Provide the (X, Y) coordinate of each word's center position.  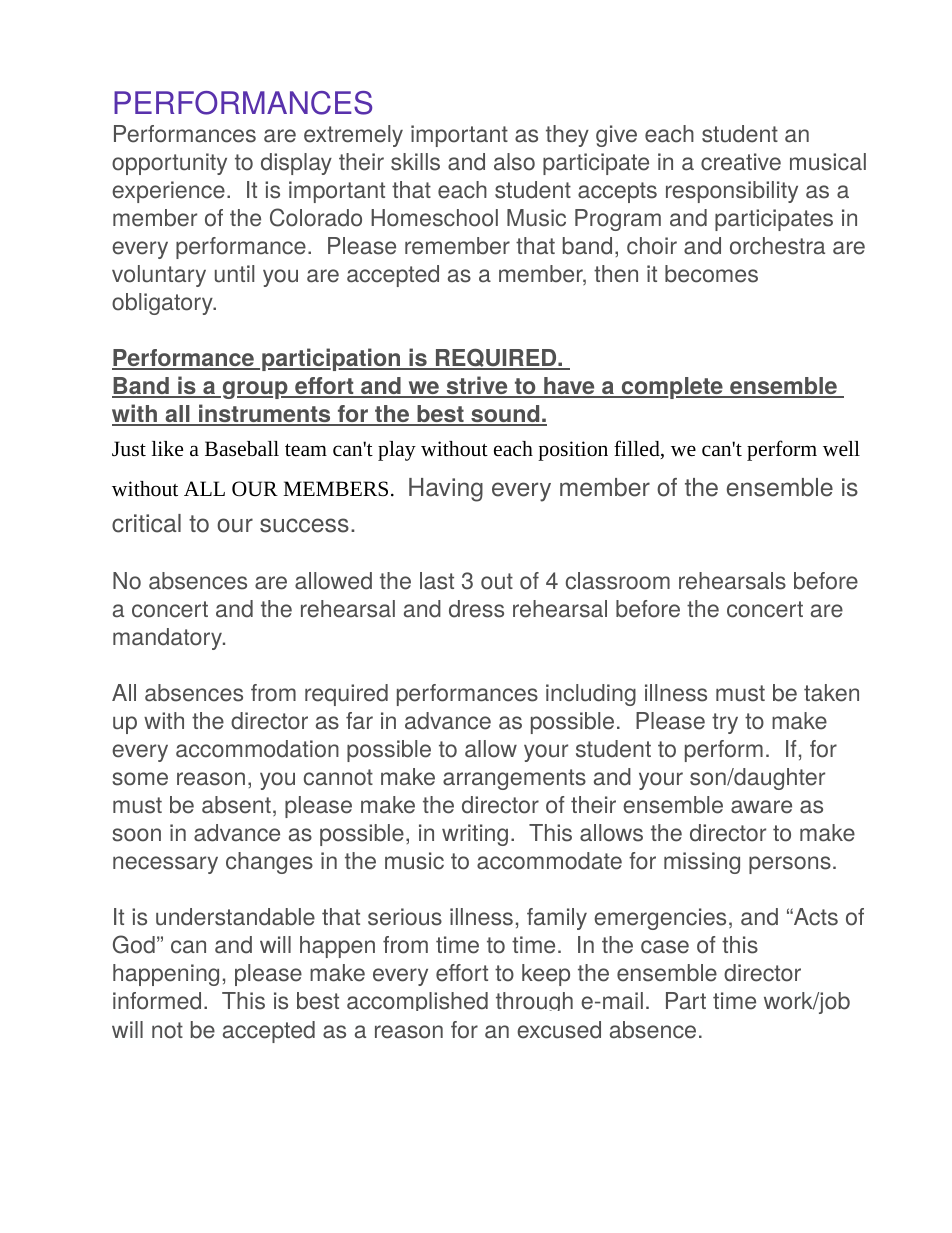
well (841, 449)
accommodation (257, 749)
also (514, 162)
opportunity (169, 164)
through (534, 1001)
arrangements (514, 779)
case (665, 947)
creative (741, 162)
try (725, 723)
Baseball (242, 449)
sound (505, 415)
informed (157, 1001)
